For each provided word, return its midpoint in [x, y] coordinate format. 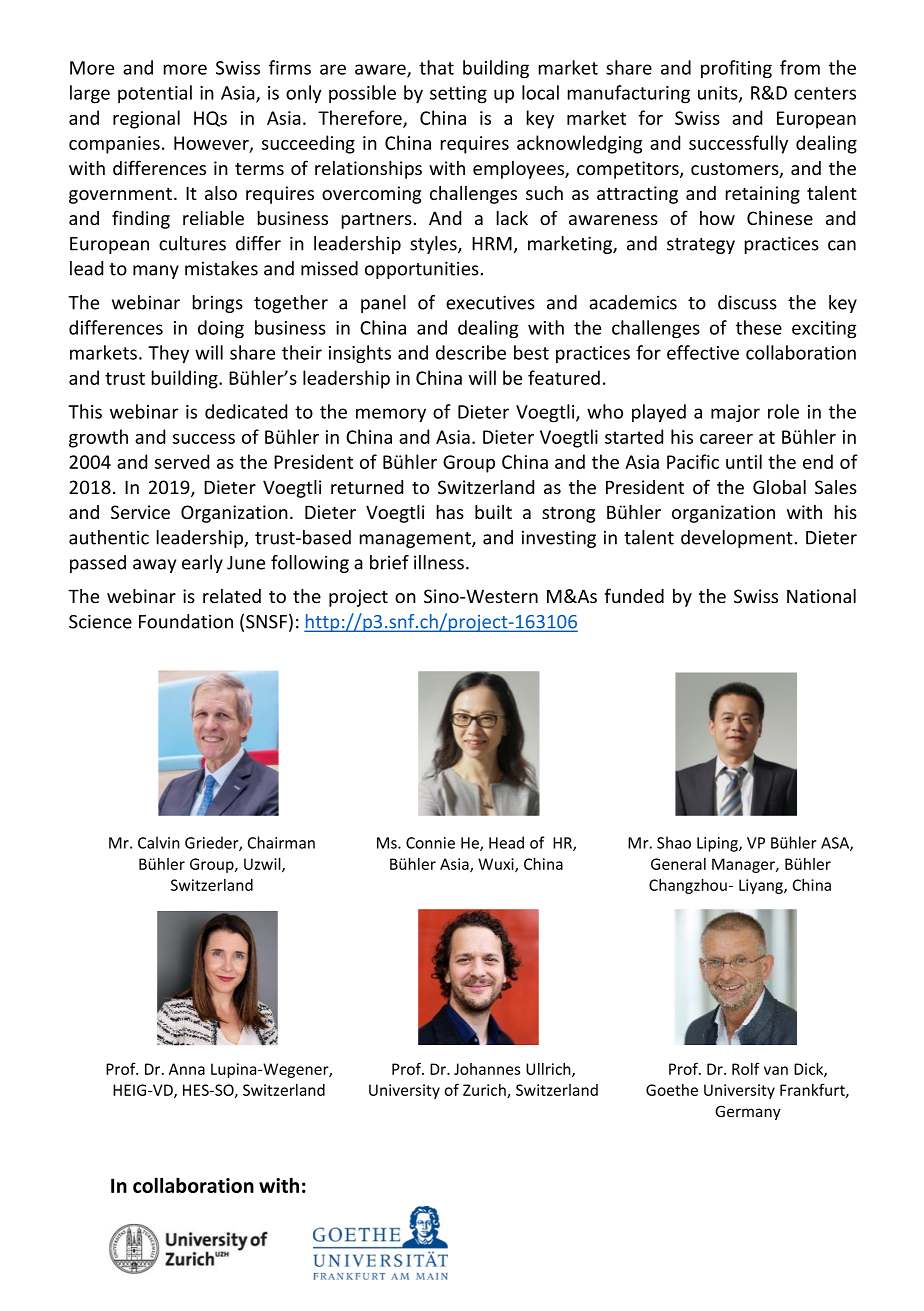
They [168, 354]
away [154, 566]
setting [458, 95]
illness [440, 562]
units [719, 94]
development [737, 539]
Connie [430, 843]
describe [471, 352]
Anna [187, 1069]
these [759, 327]
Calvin [159, 842]
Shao [674, 842]
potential [155, 94]
